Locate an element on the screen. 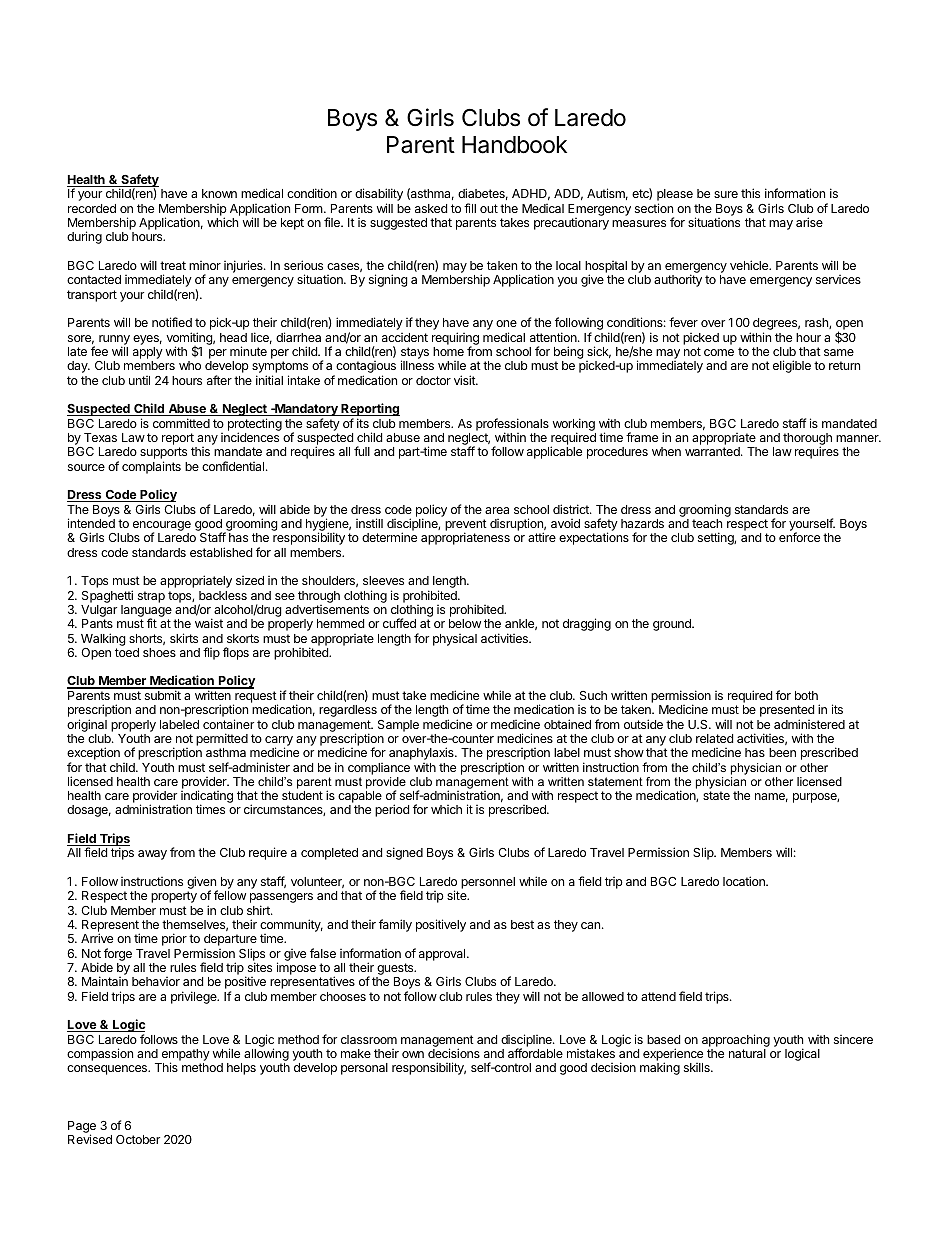 The height and width of the screenshot is (1233, 952). warranted is located at coordinates (713, 451).
